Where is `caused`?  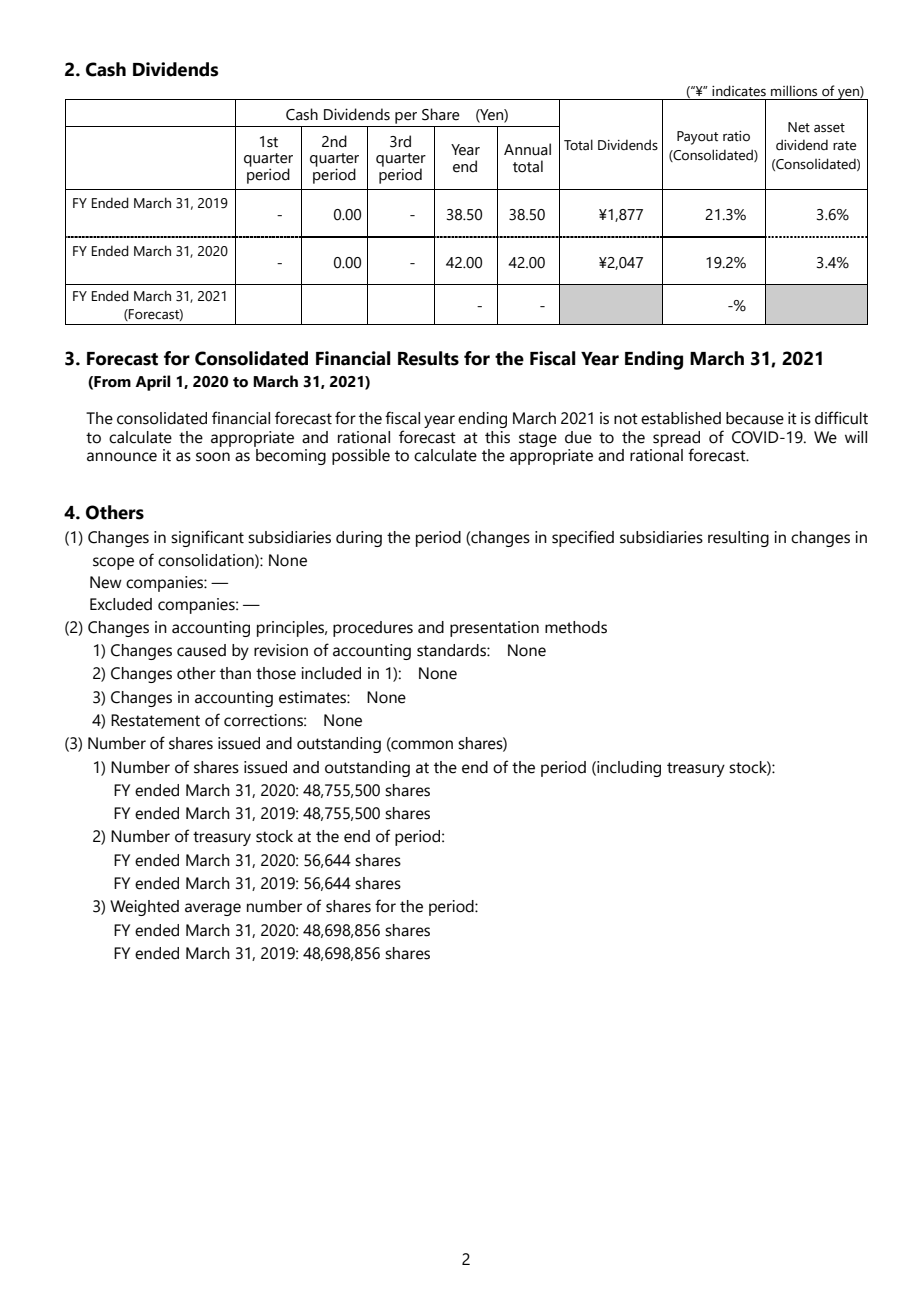
caused is located at coordinates (201, 650).
